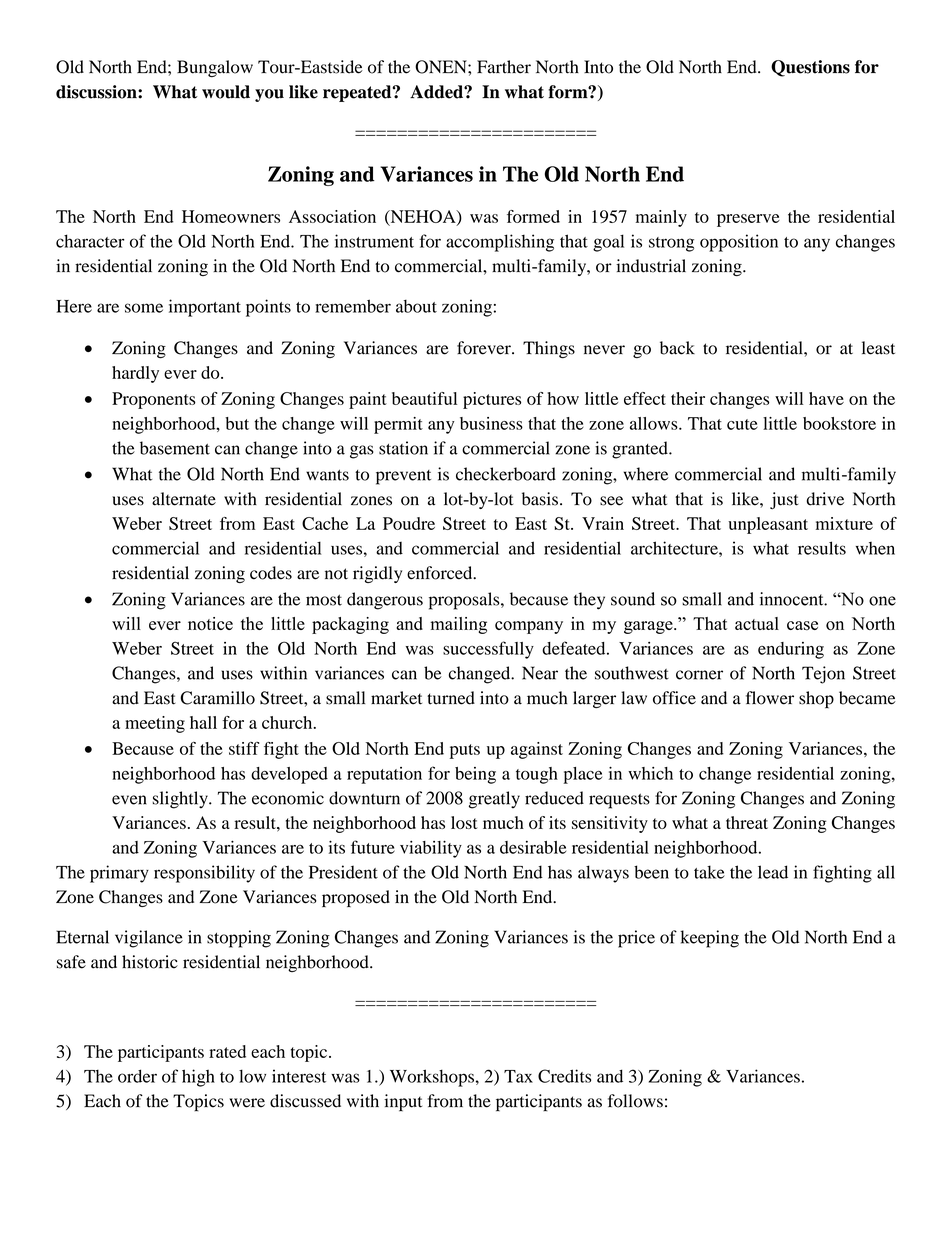  I want to click on enforced, so click(441, 573).
